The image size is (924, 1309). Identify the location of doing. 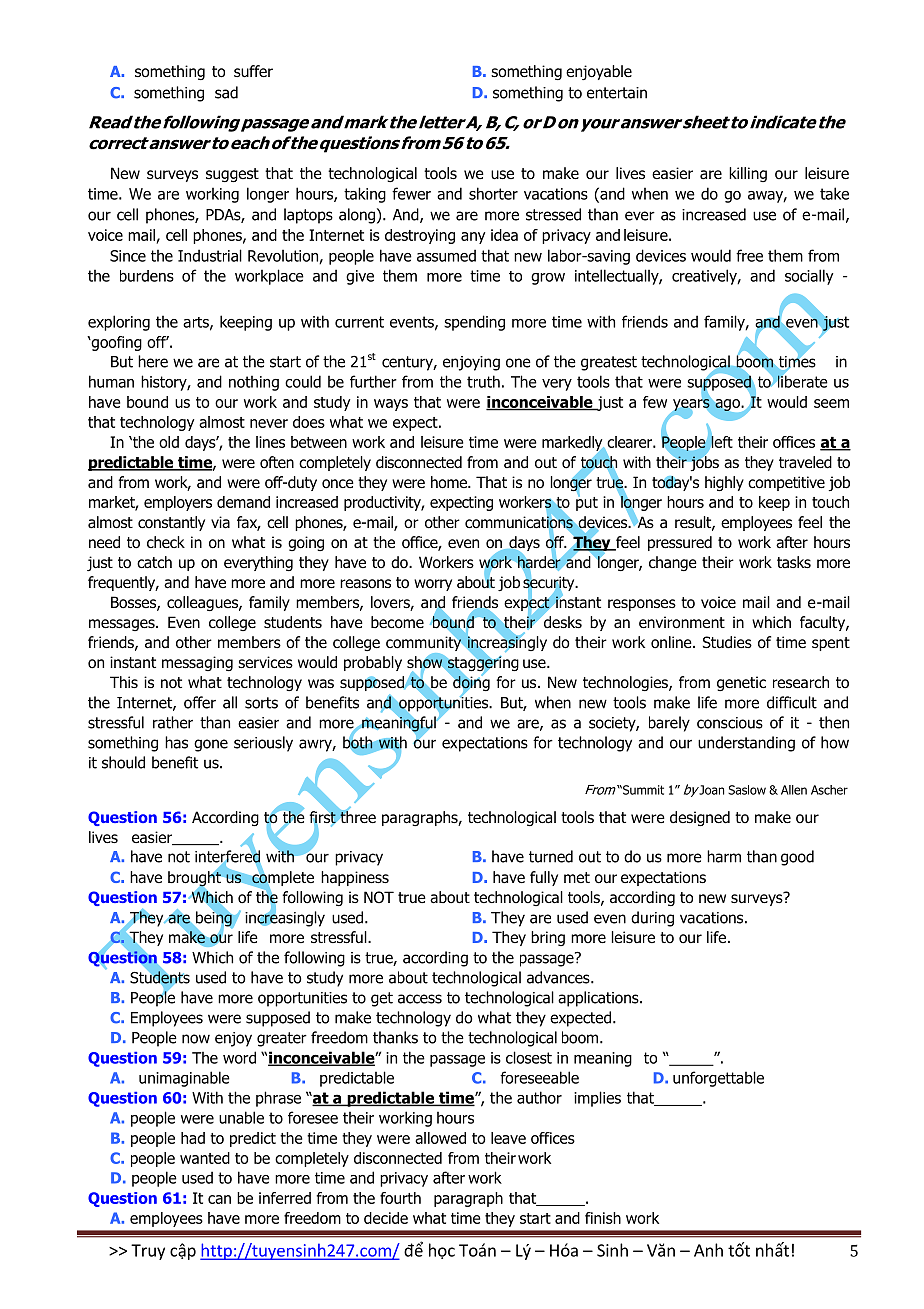
(470, 684).
